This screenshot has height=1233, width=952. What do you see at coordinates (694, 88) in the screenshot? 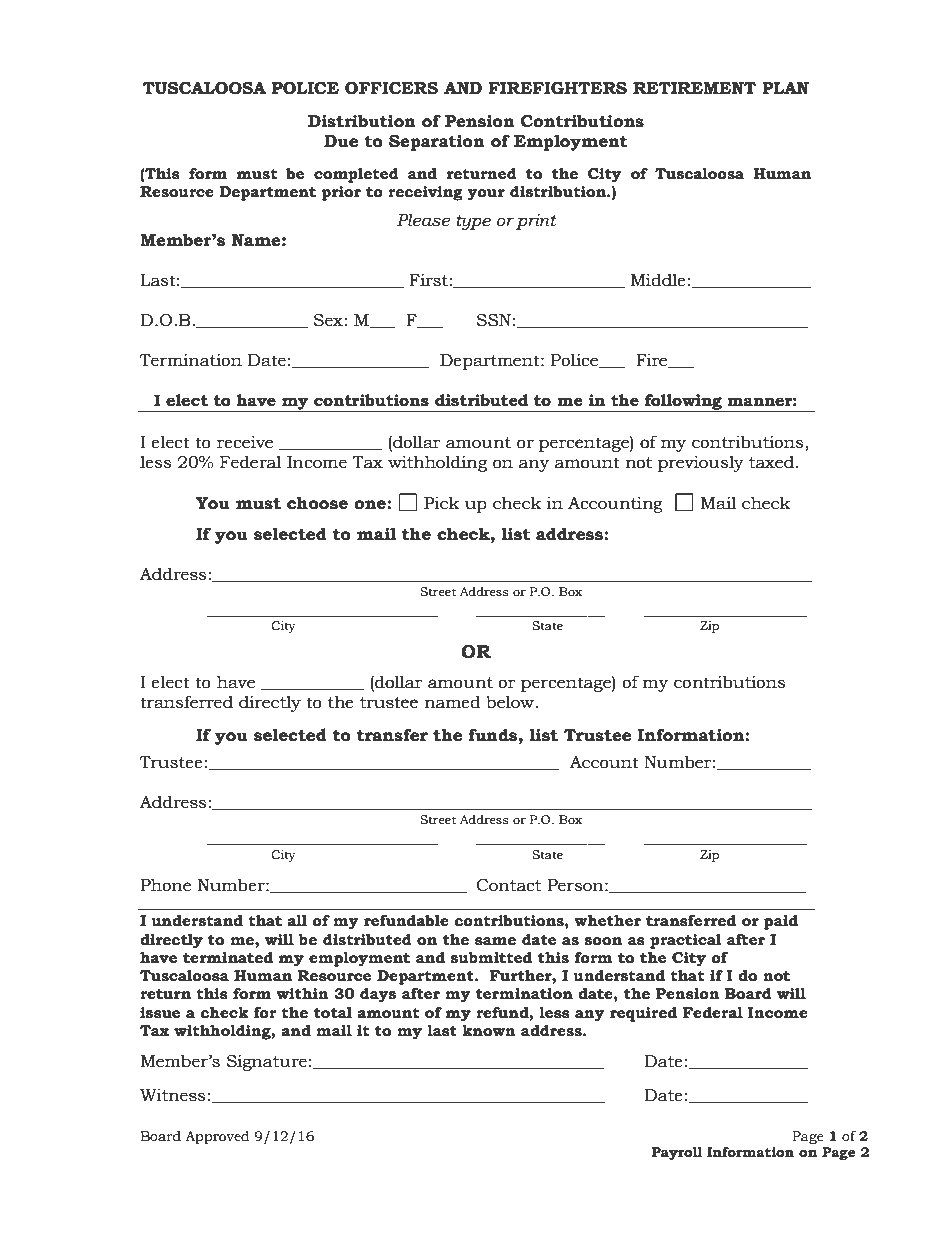
I see `RETIREMENT` at bounding box center [694, 88].
